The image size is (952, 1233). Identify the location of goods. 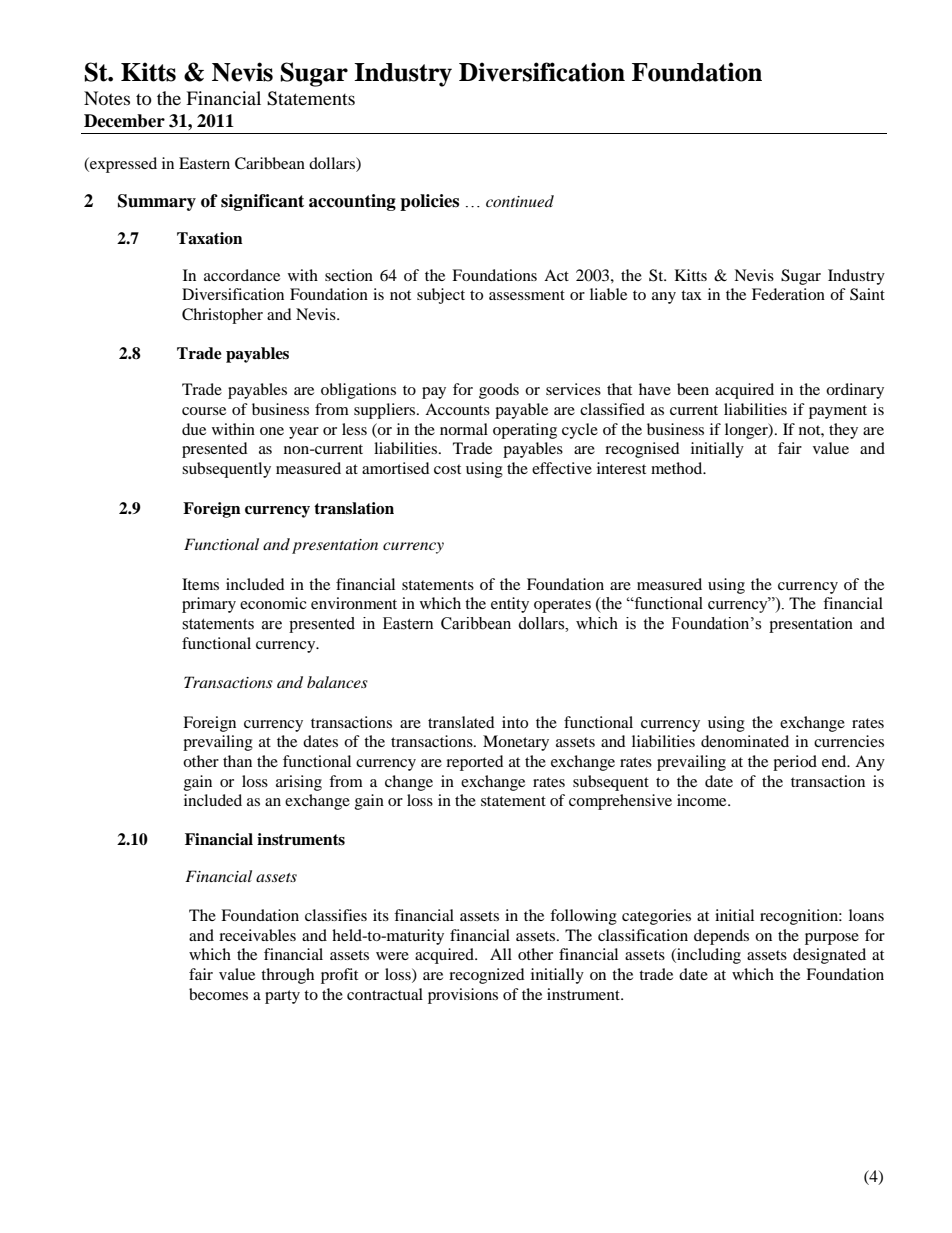
(499, 391).
